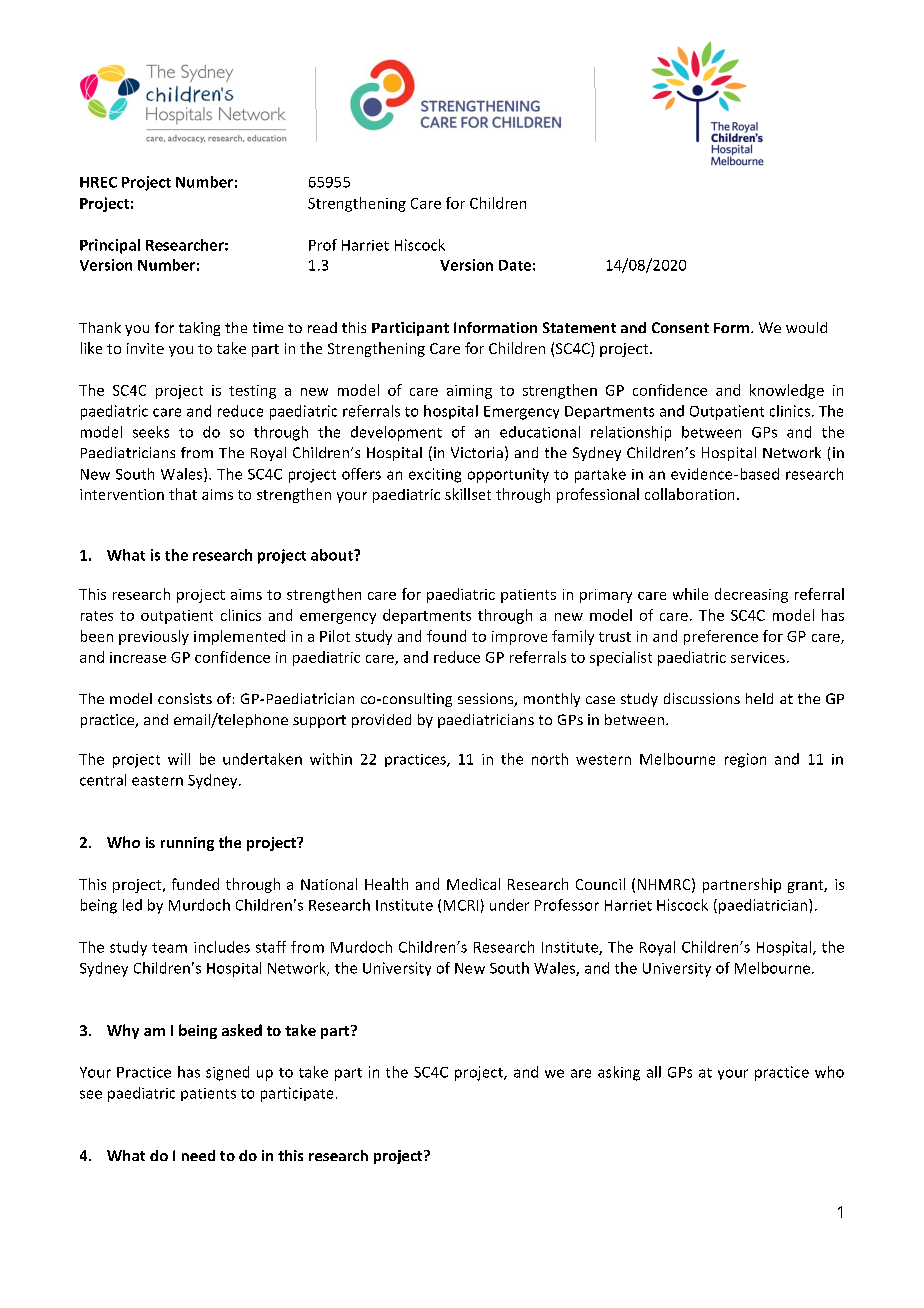 The height and width of the screenshot is (1308, 924). What do you see at coordinates (110, 246) in the screenshot?
I see `Principal` at bounding box center [110, 246].
